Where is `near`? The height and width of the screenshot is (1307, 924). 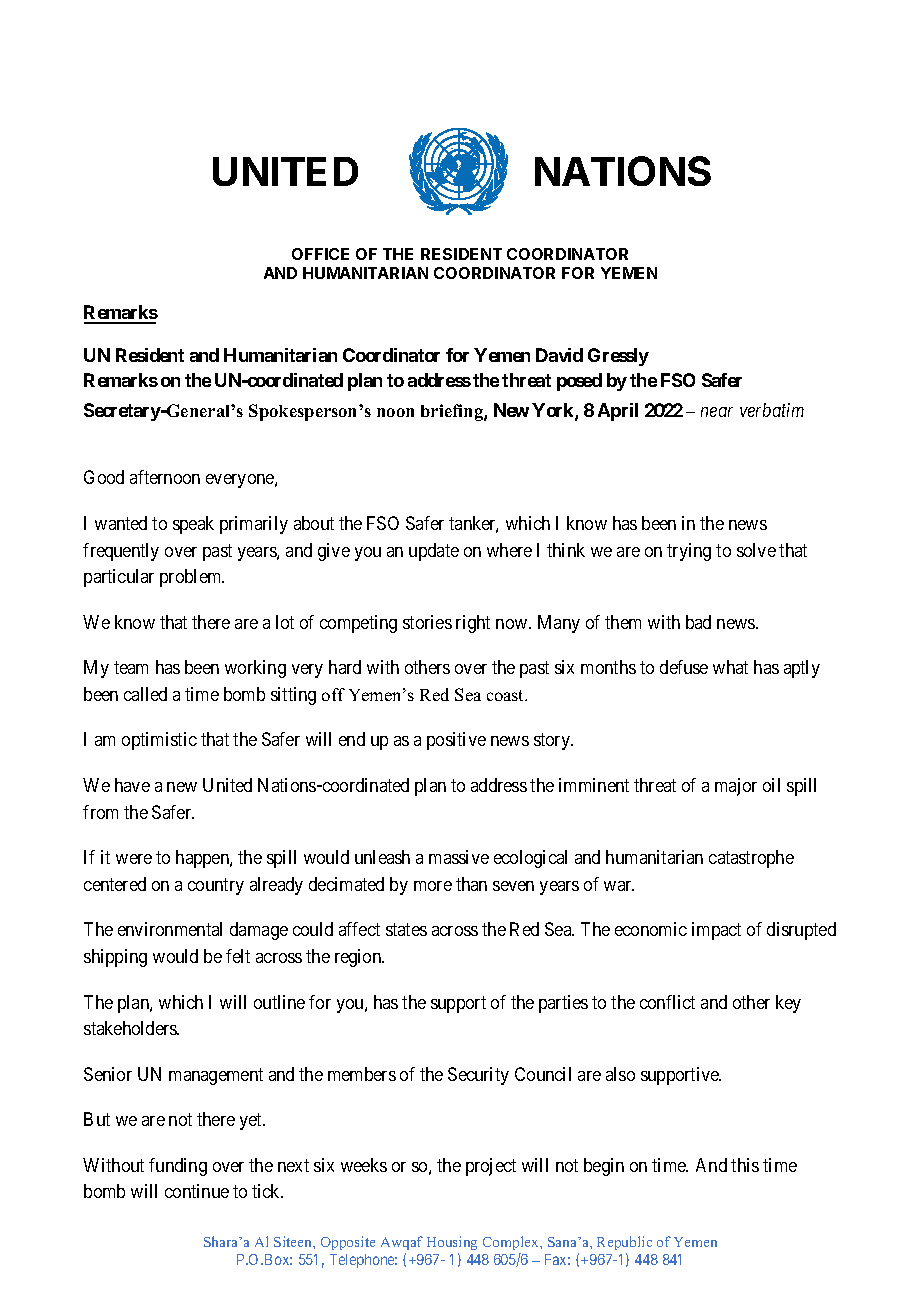 near is located at coordinates (717, 412).
